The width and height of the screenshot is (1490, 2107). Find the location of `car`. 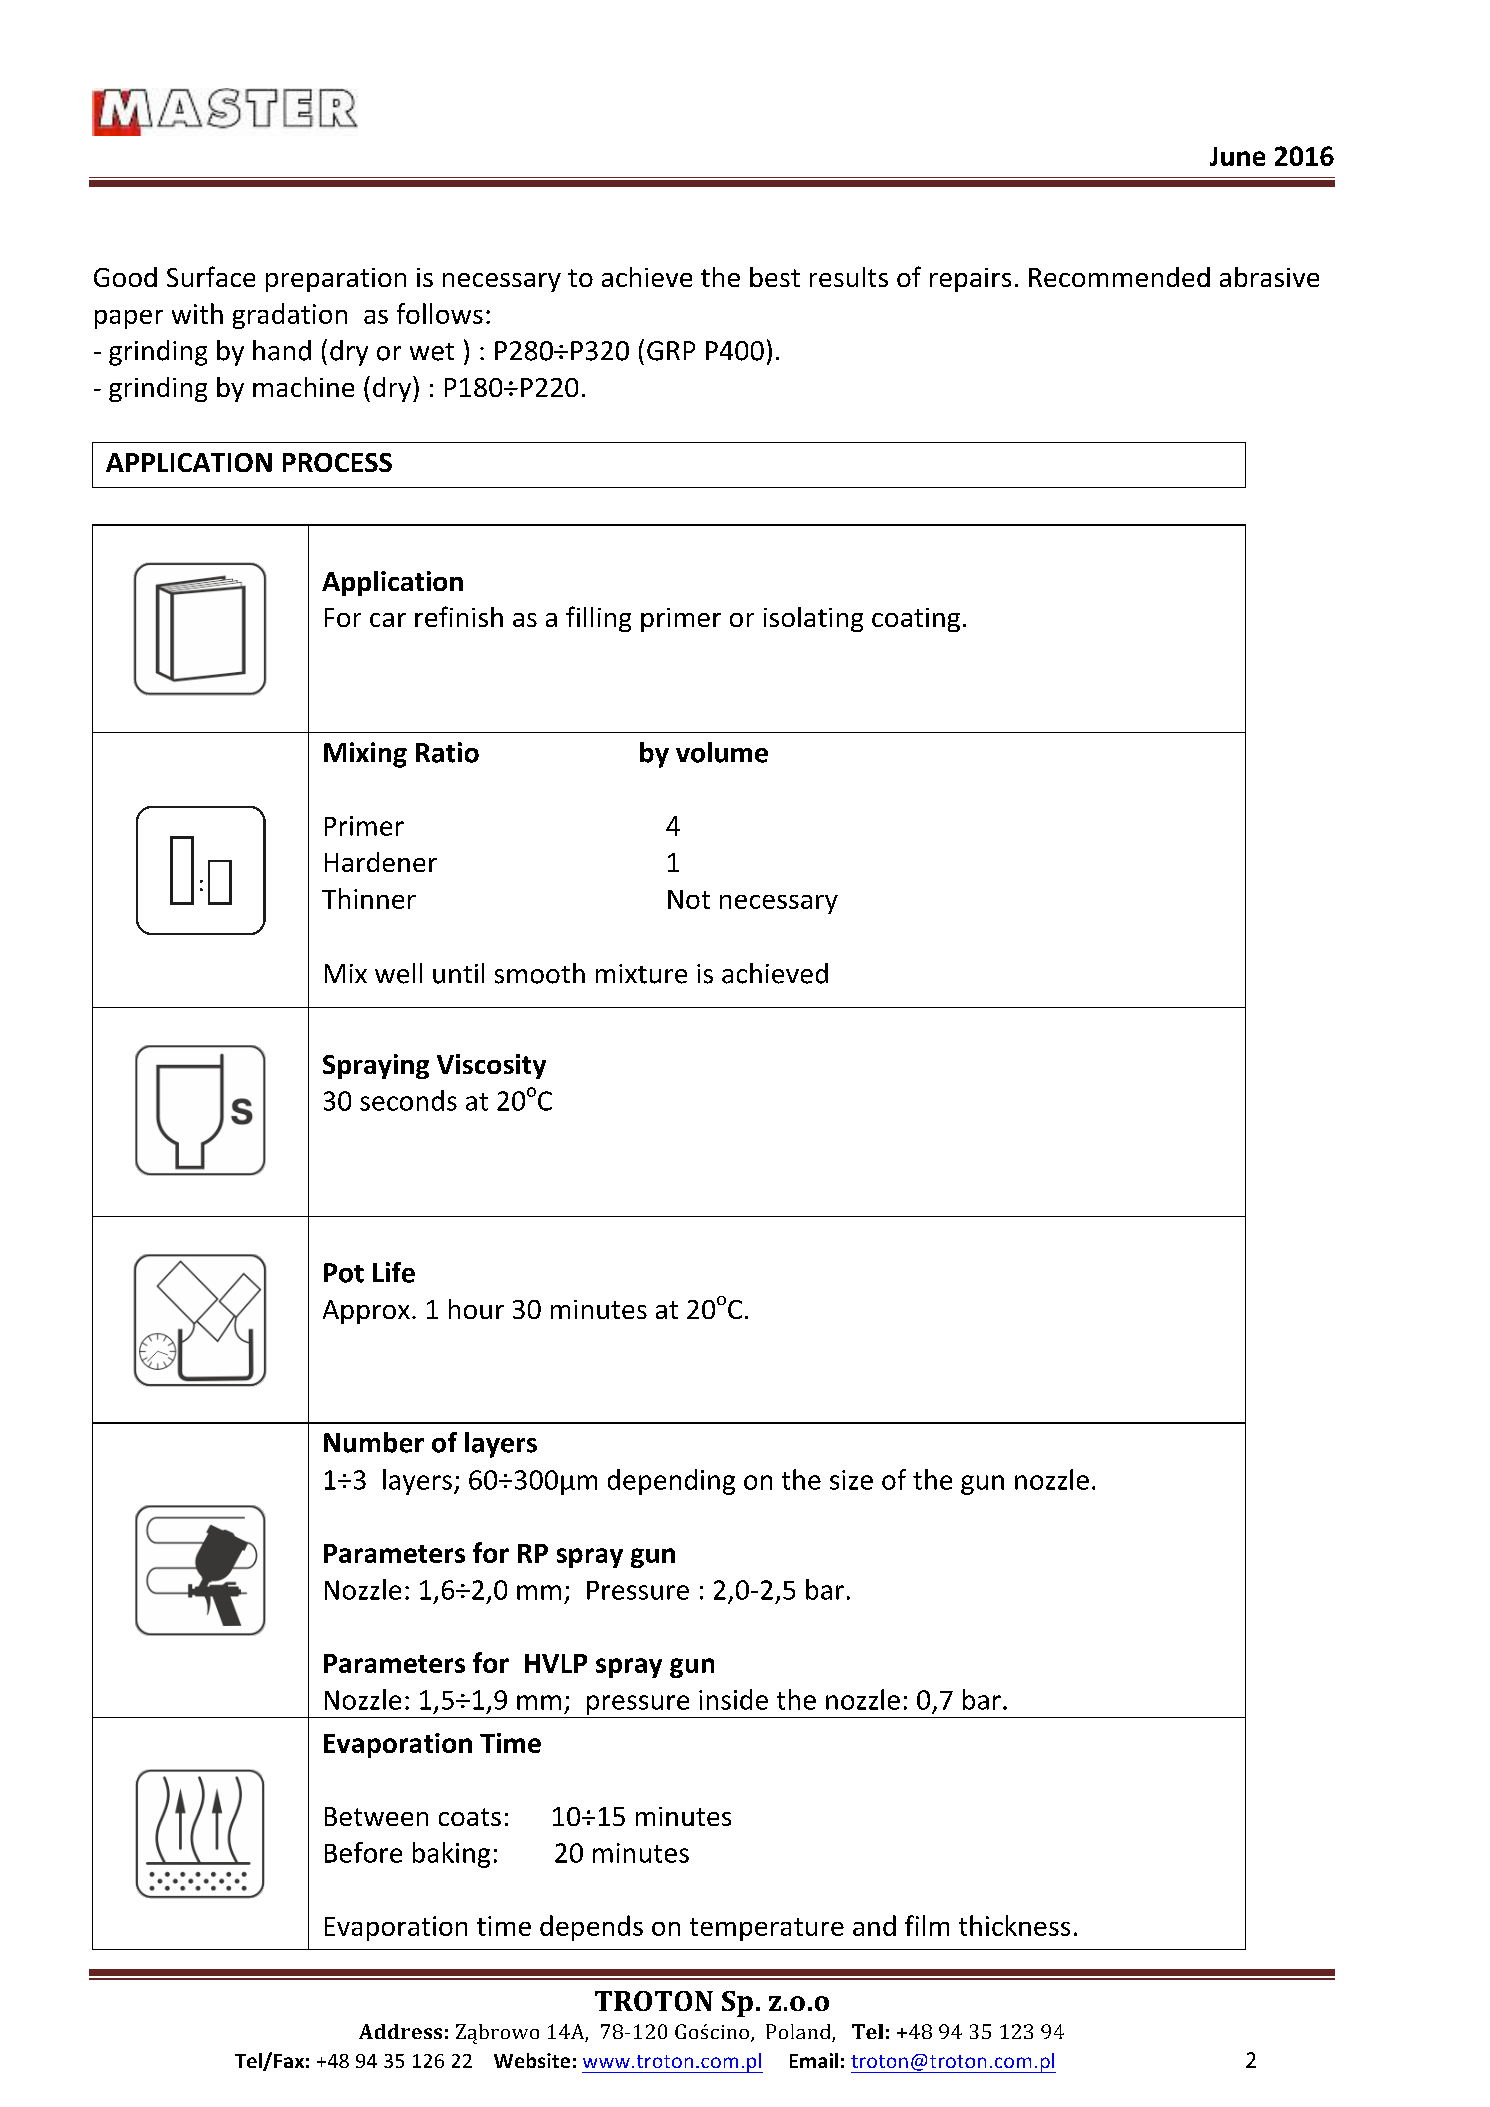

car is located at coordinates (388, 620).
